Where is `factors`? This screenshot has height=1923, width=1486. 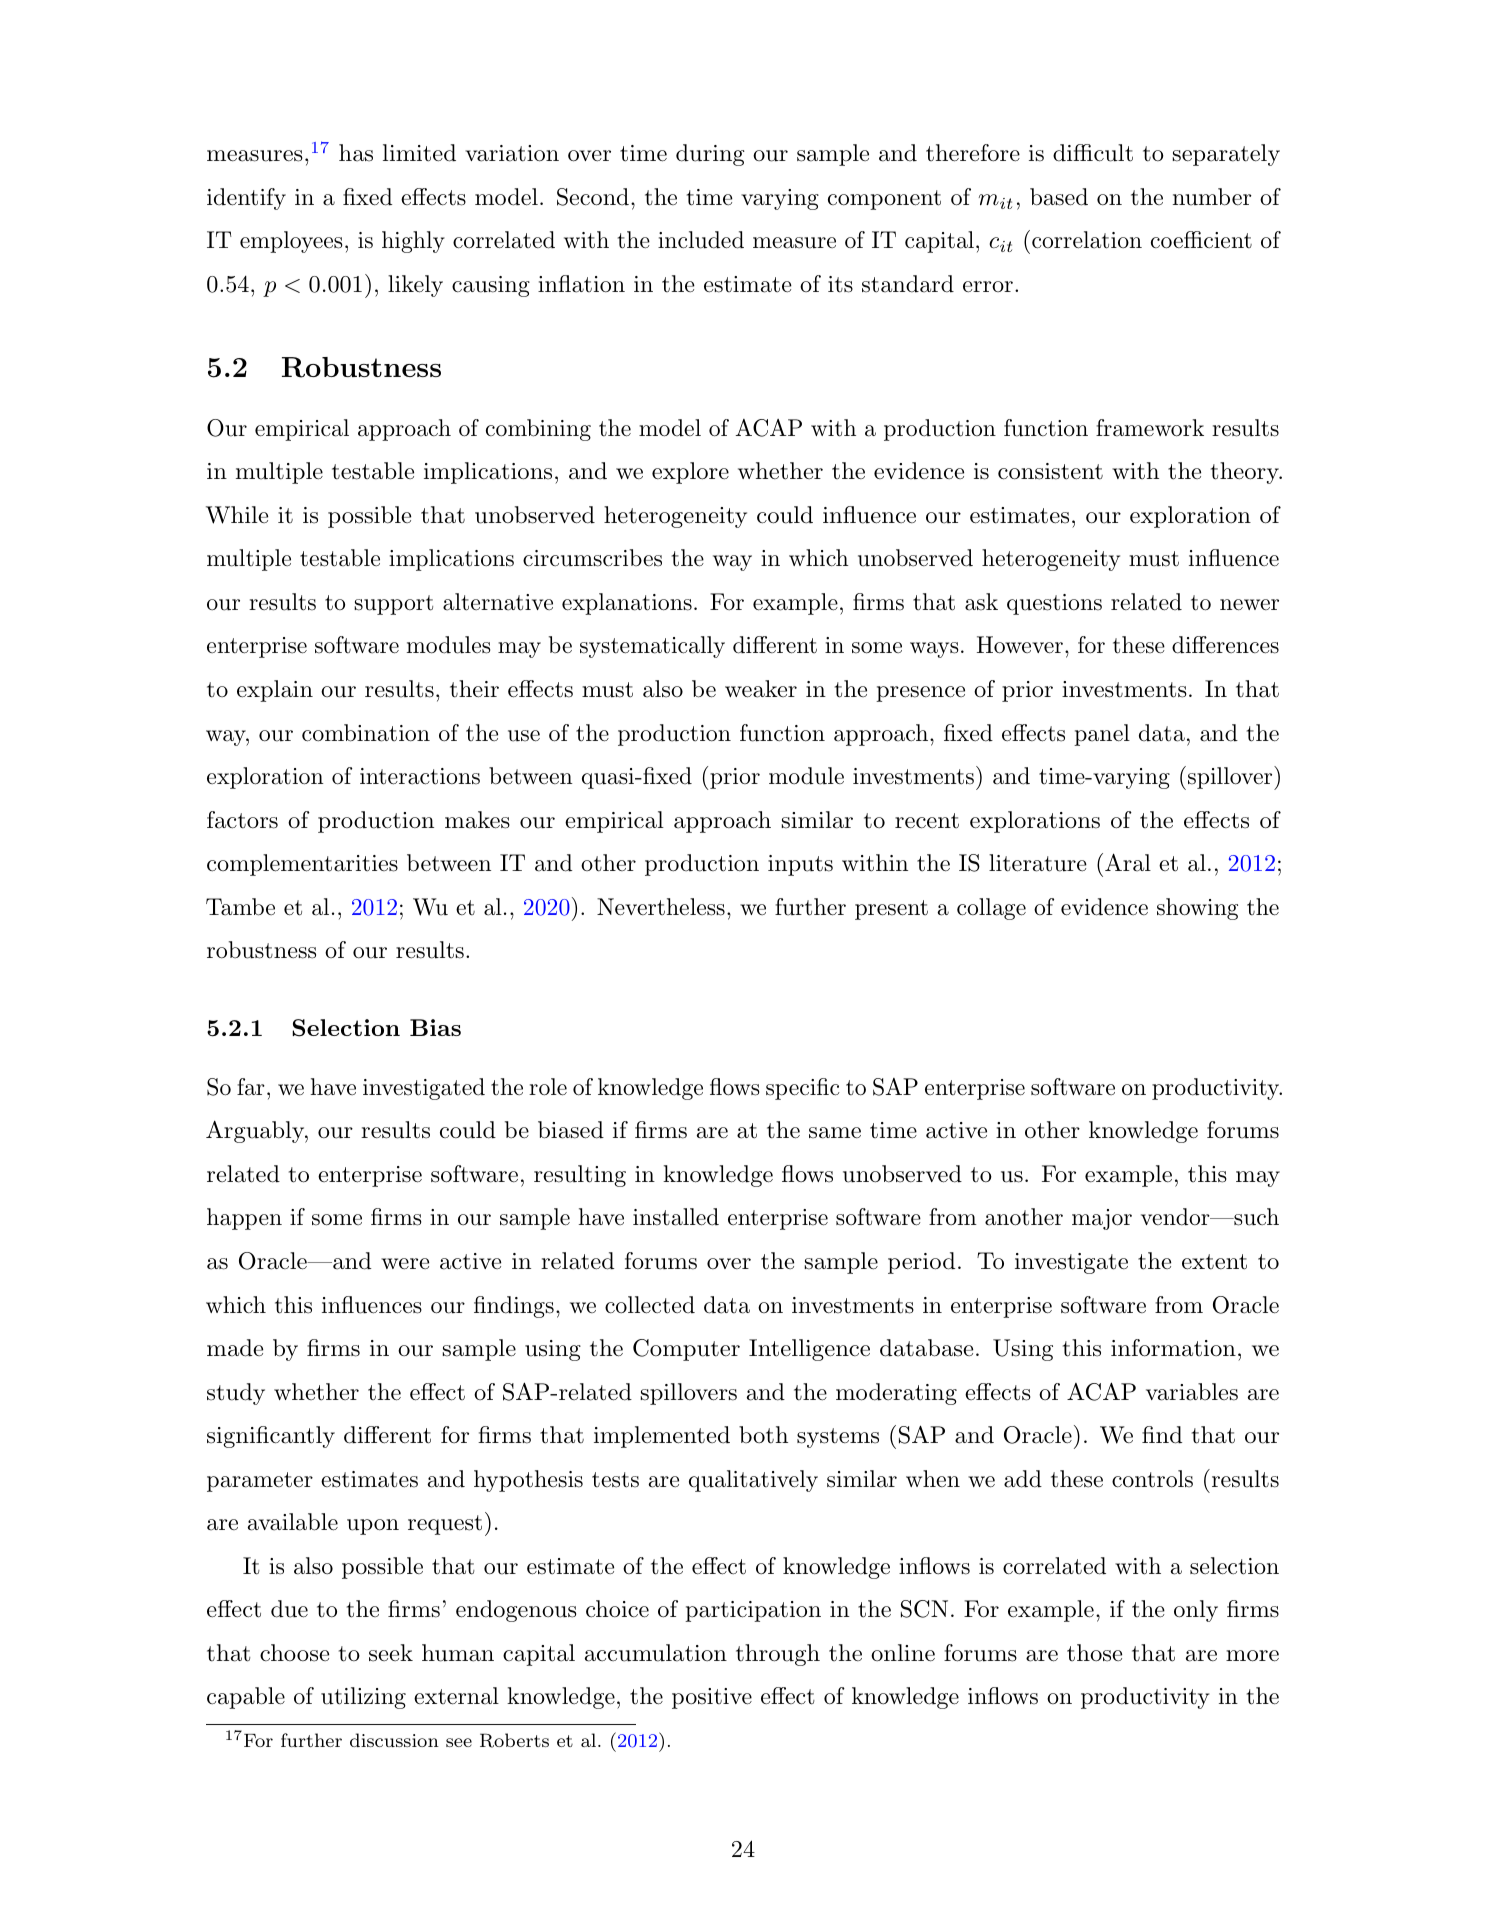
factors is located at coordinates (242, 820).
